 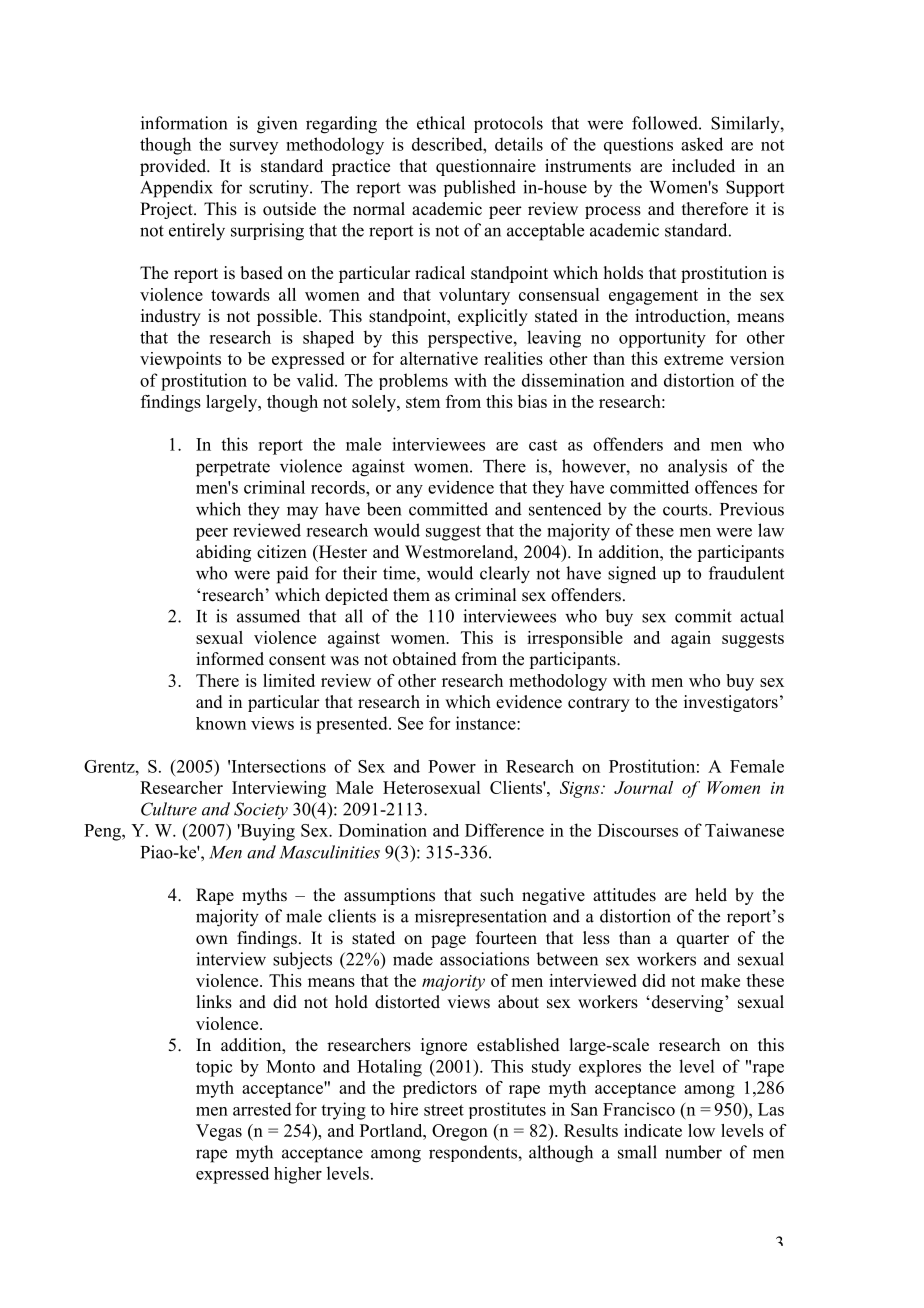 I want to click on asked, so click(x=702, y=144).
